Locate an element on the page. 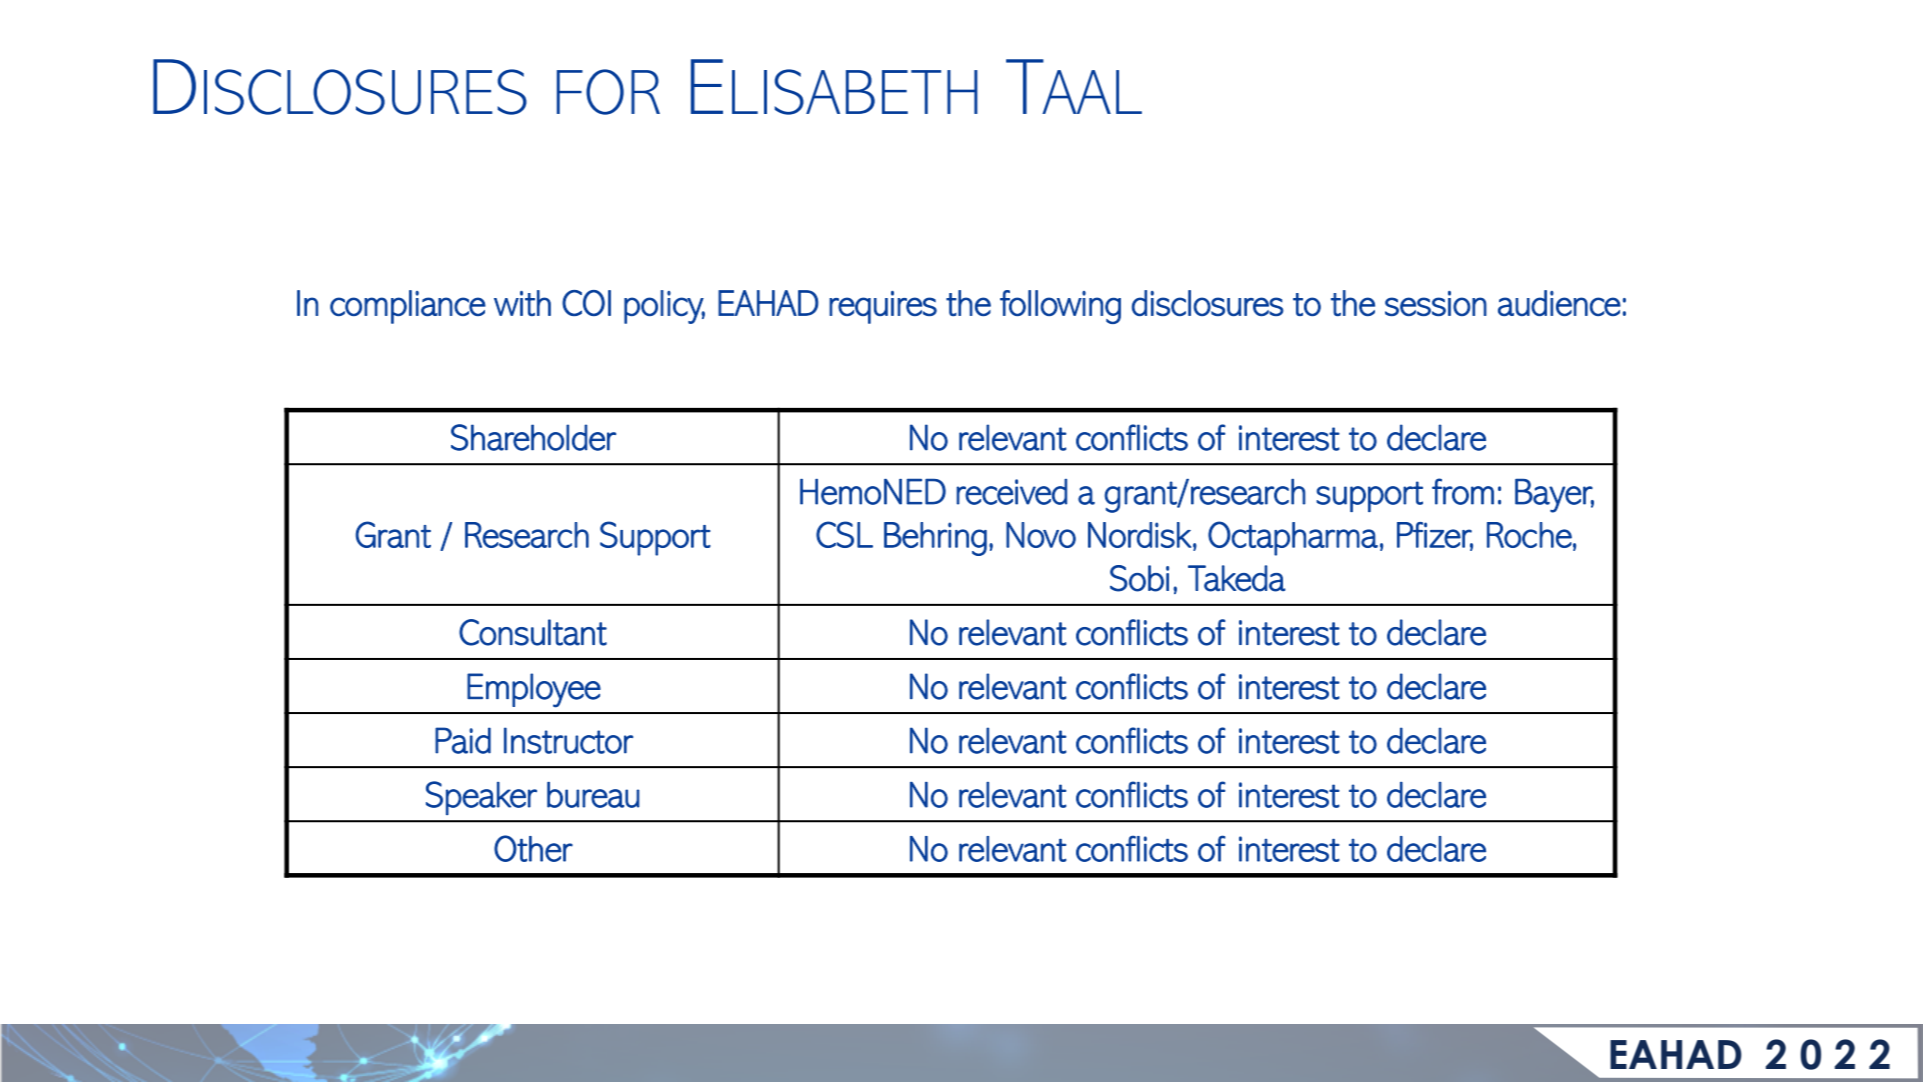 This document has height=1082, width=1923. bureau is located at coordinates (593, 795).
